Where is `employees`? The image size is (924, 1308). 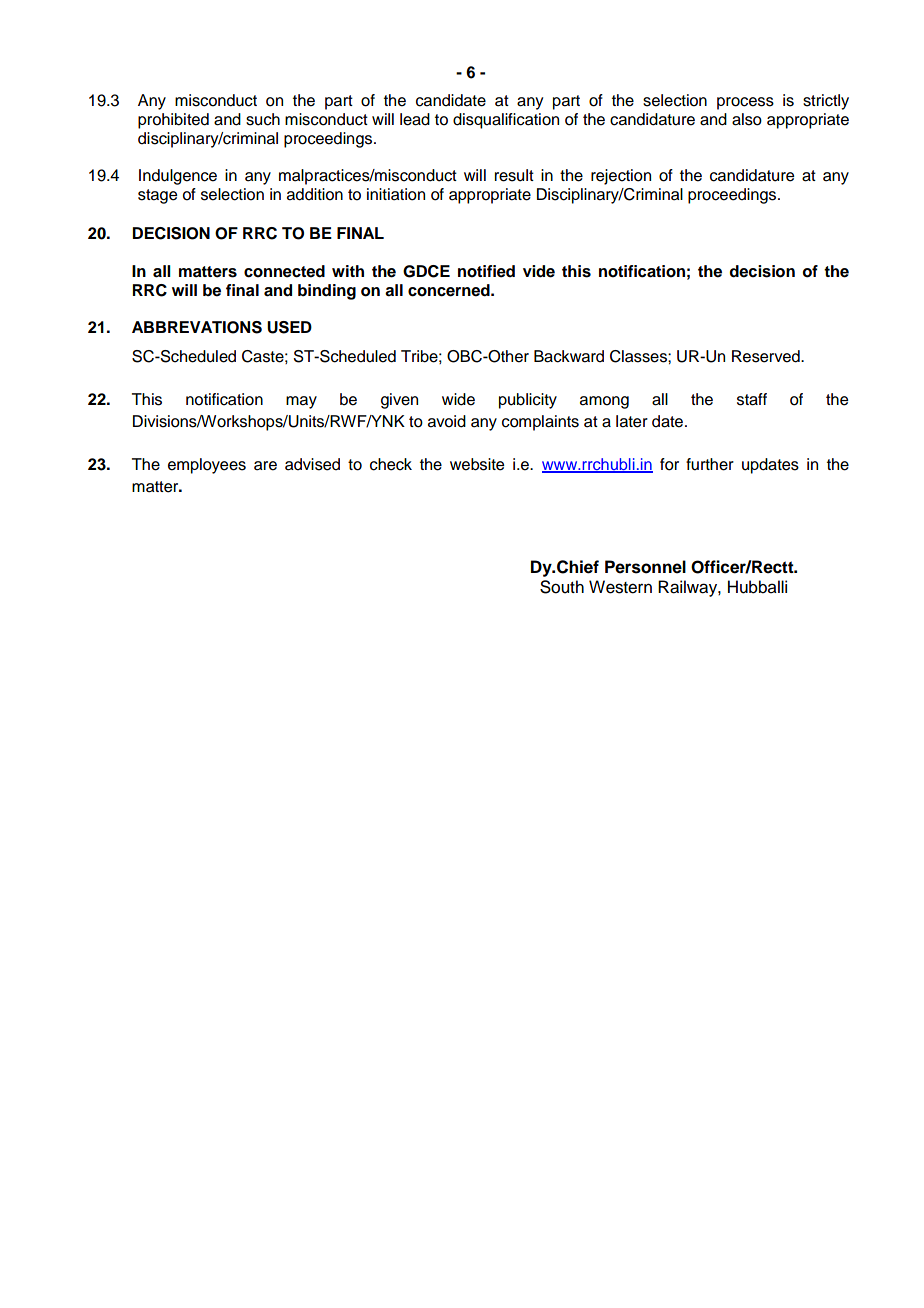
employees is located at coordinates (207, 466).
